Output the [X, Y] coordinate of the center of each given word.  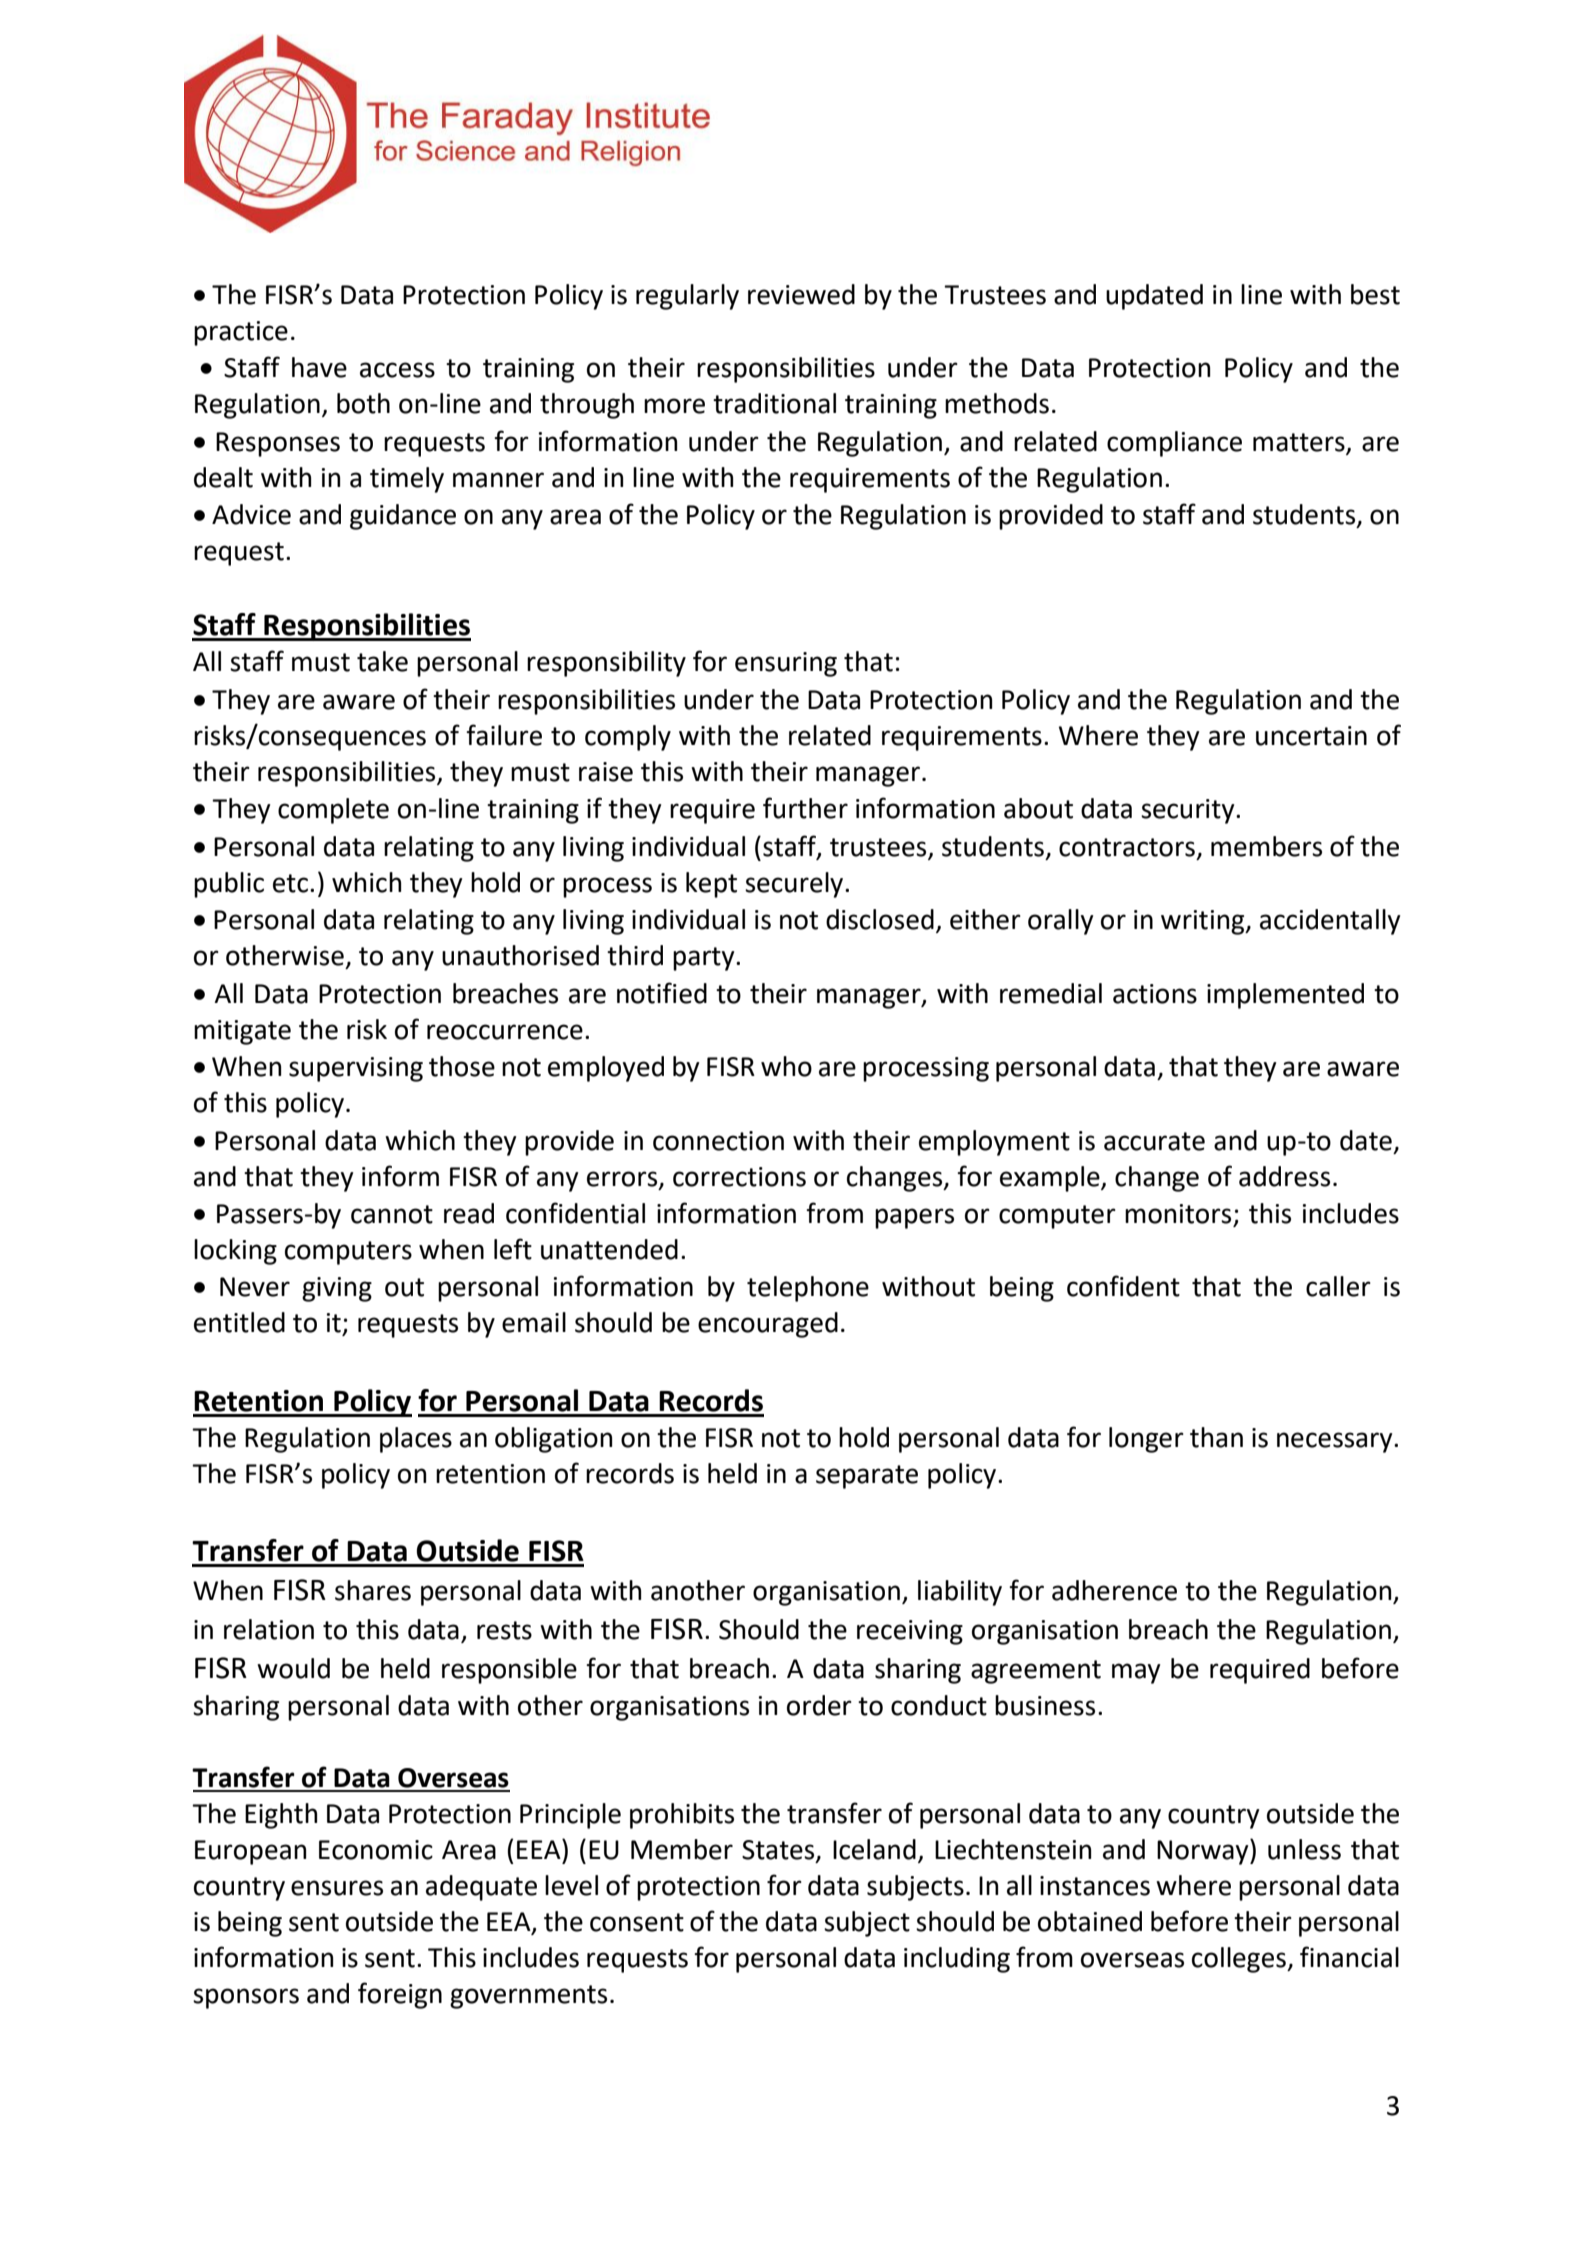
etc [290, 883]
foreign [400, 1995]
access [397, 370]
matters [1299, 442]
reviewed [801, 294]
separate [867, 1477]
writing [1204, 922]
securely [795, 885]
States [779, 1850]
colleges [1240, 1960]
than [1216, 1437]
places [416, 1440]
